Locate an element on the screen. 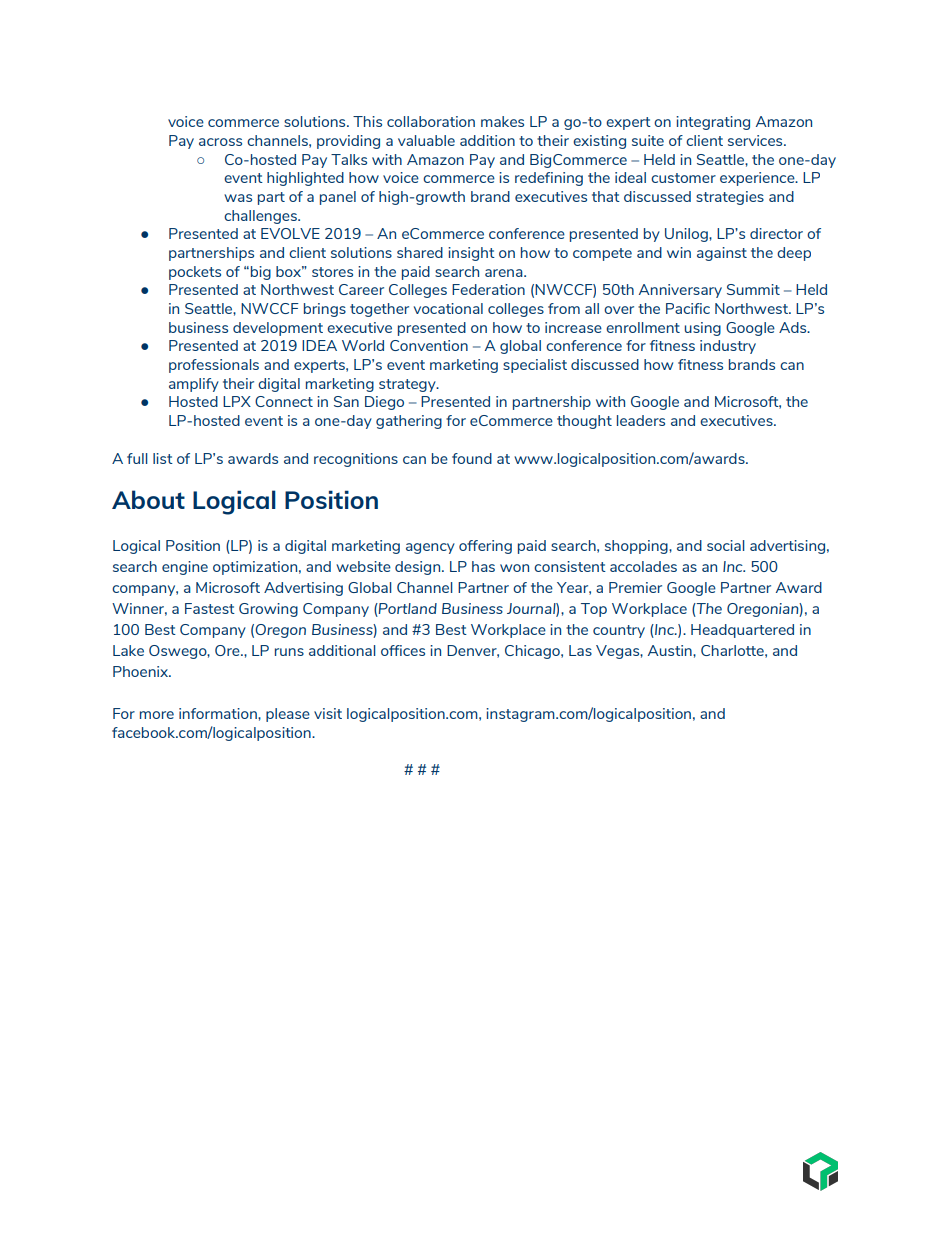  information is located at coordinates (219, 713).
